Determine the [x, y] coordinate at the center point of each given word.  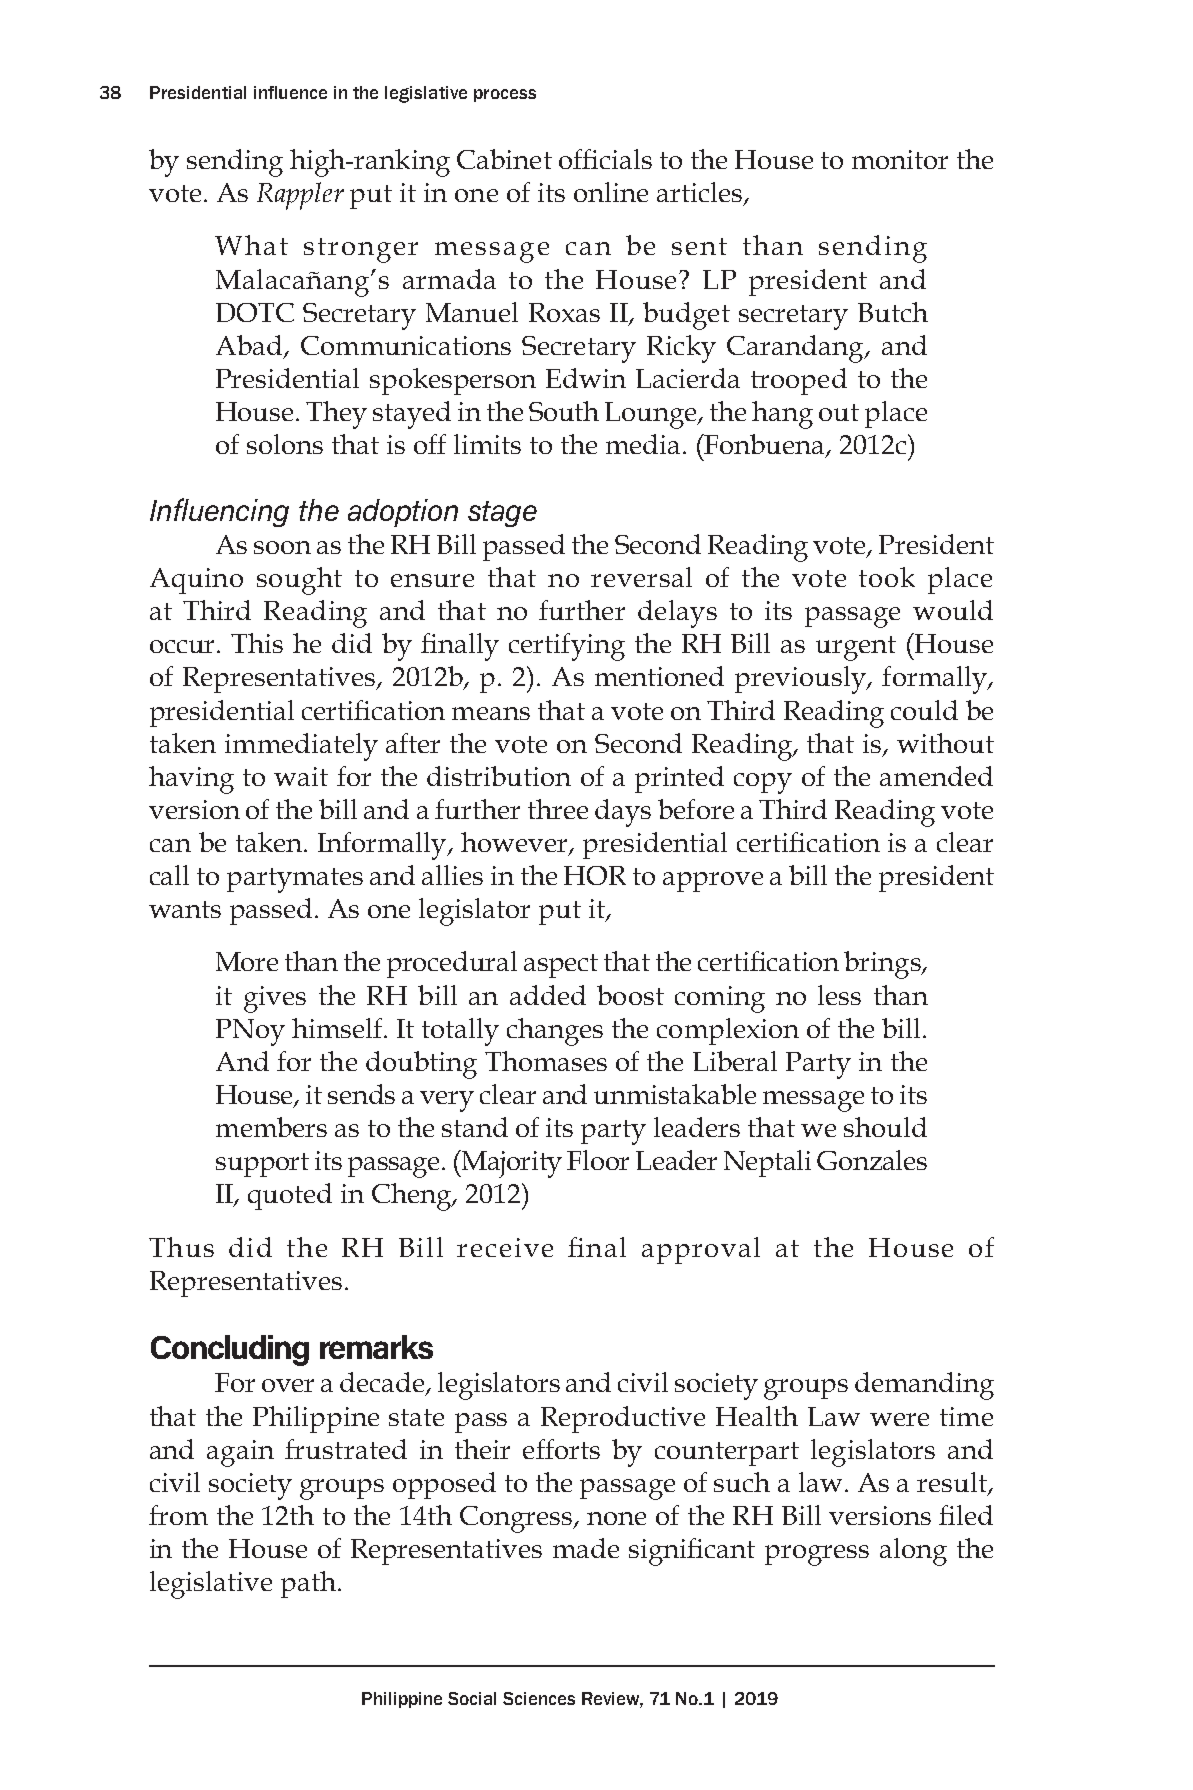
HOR [595, 875]
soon [282, 547]
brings [883, 965]
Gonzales [872, 1160]
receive [505, 1247]
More [247, 961]
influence [290, 92]
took [887, 577]
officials [605, 159]
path [308, 1584]
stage [502, 514]
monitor [900, 159]
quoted [290, 1196]
